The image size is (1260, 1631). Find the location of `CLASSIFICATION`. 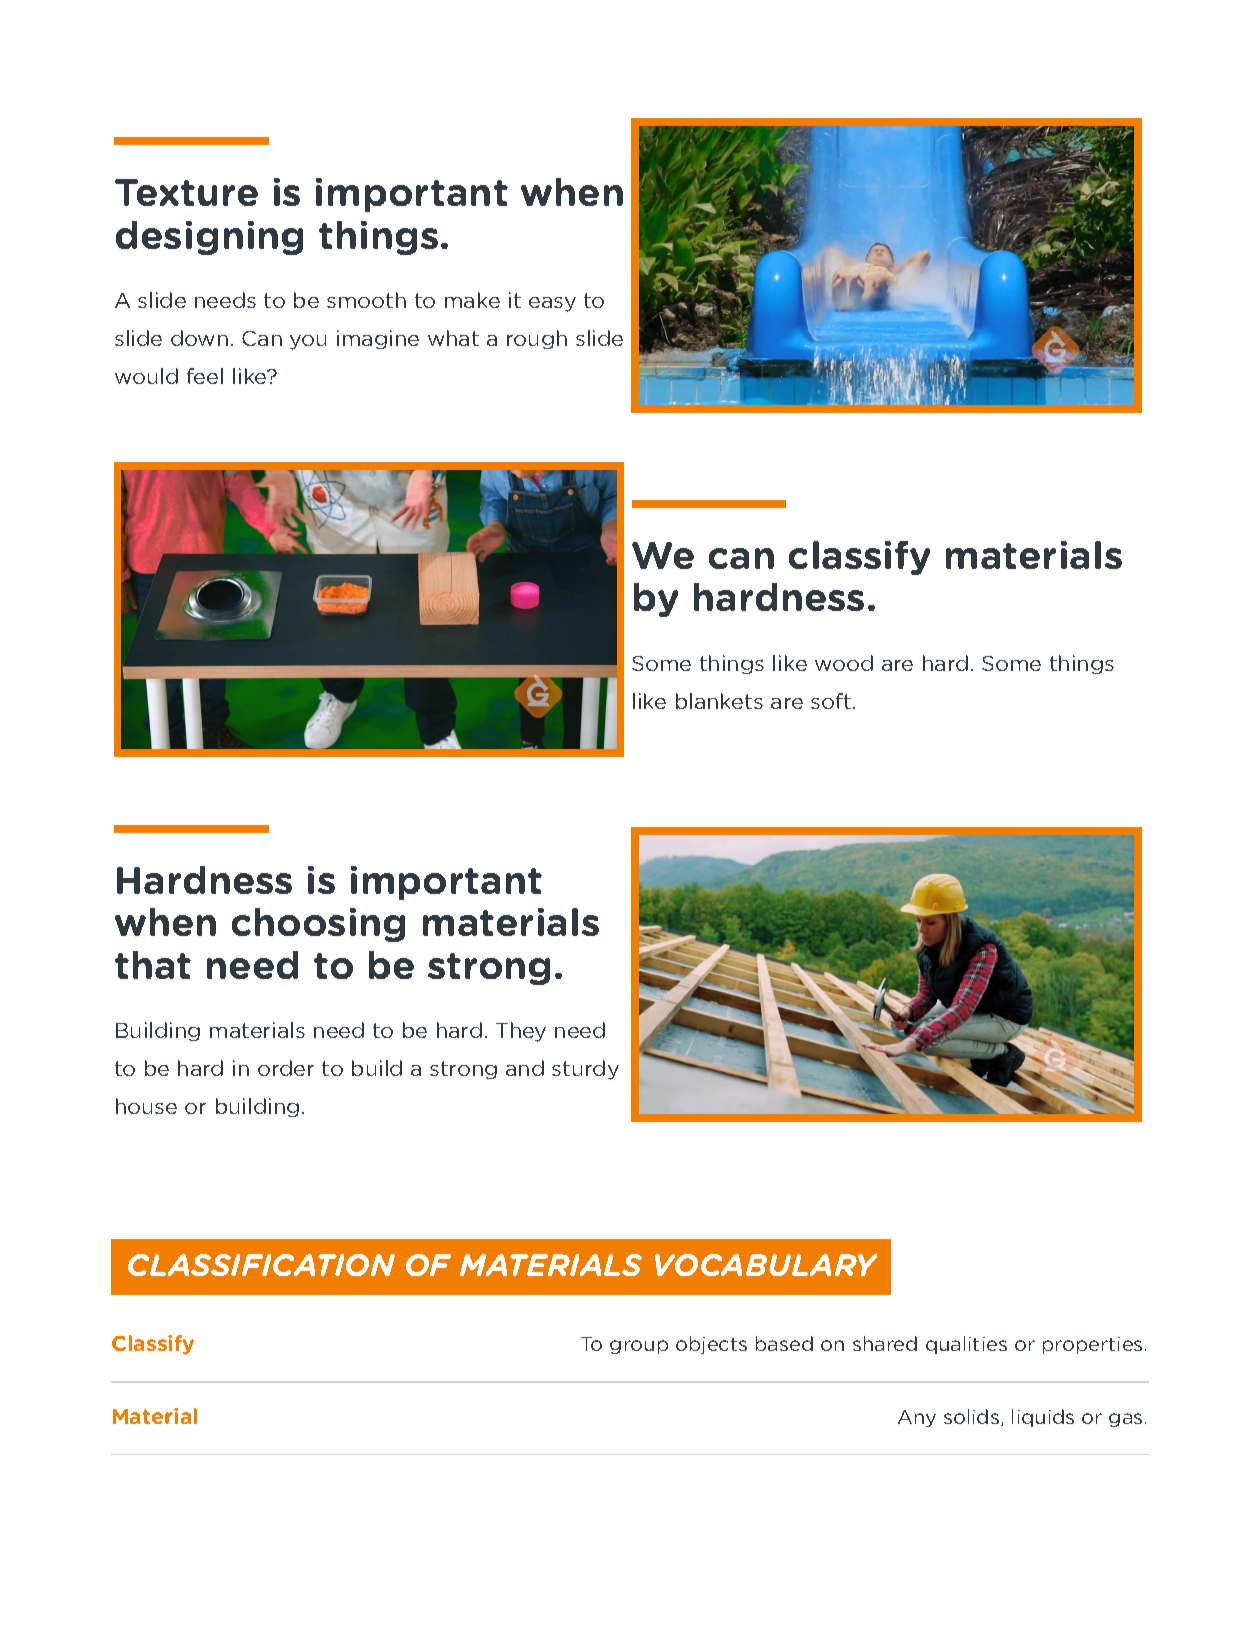

CLASSIFICATION is located at coordinates (261, 1265).
